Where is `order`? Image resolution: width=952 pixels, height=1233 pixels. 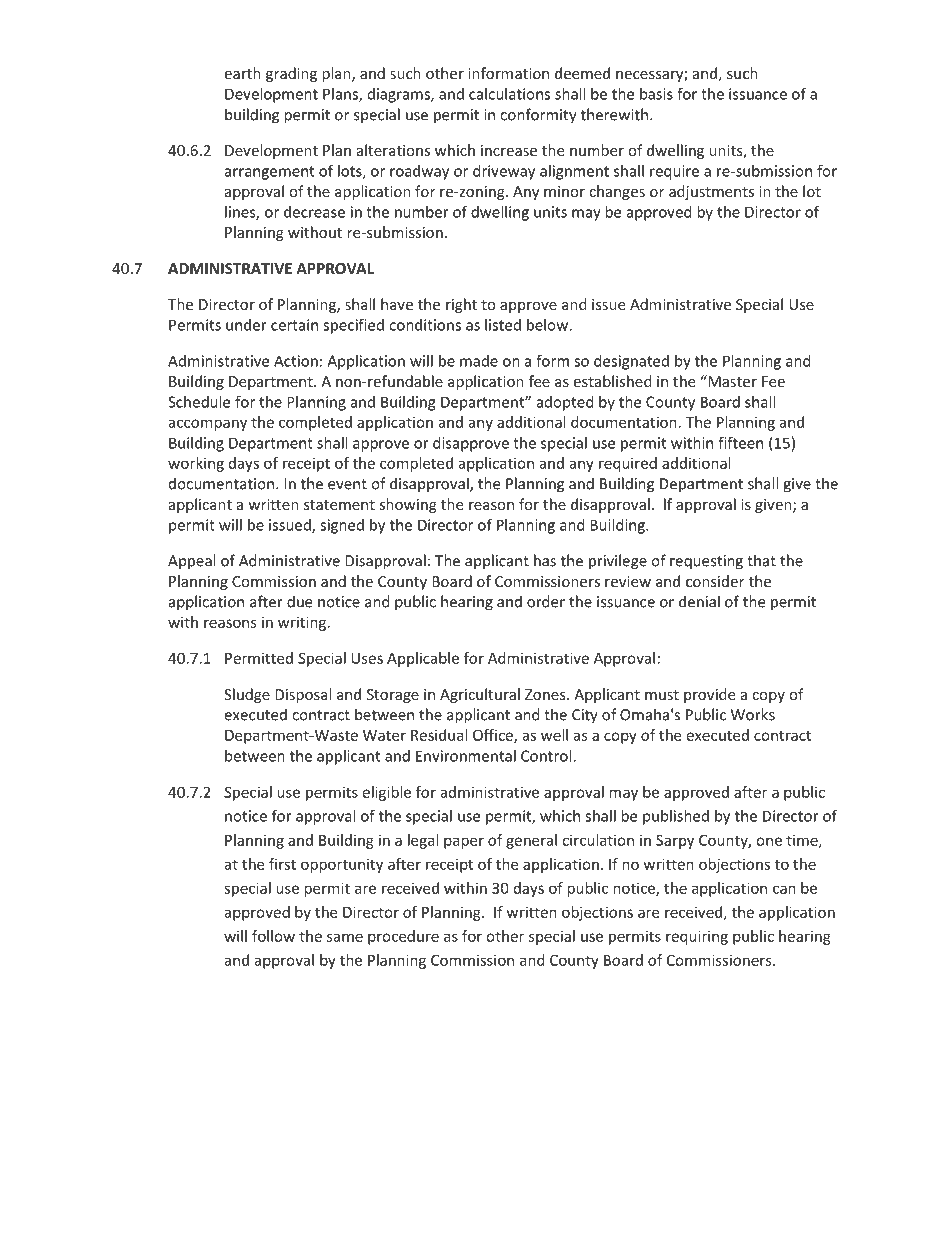
order is located at coordinates (546, 601).
